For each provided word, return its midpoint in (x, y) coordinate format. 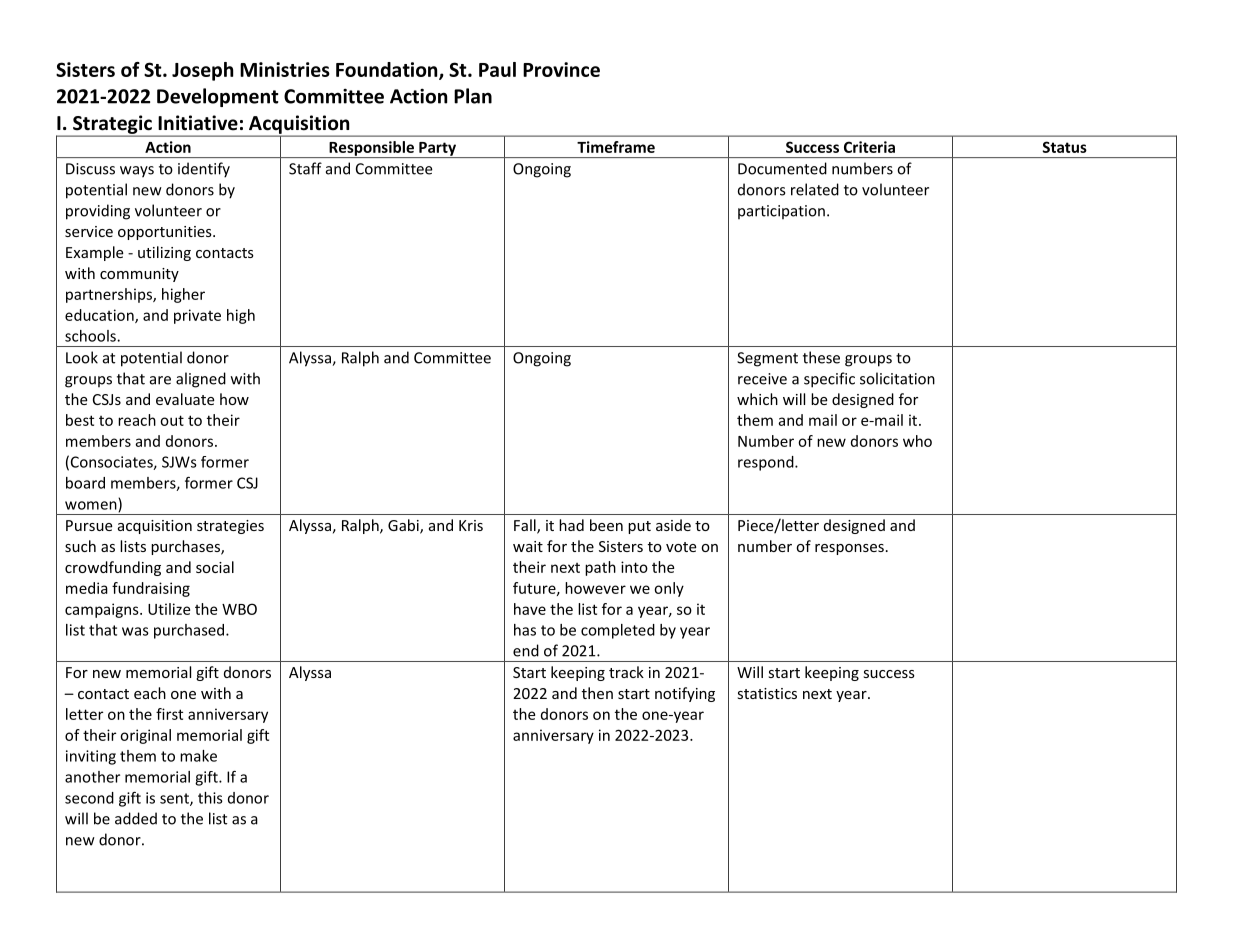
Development (218, 97)
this (210, 798)
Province (561, 69)
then (597, 693)
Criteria (869, 147)
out (172, 420)
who (917, 441)
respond (767, 463)
